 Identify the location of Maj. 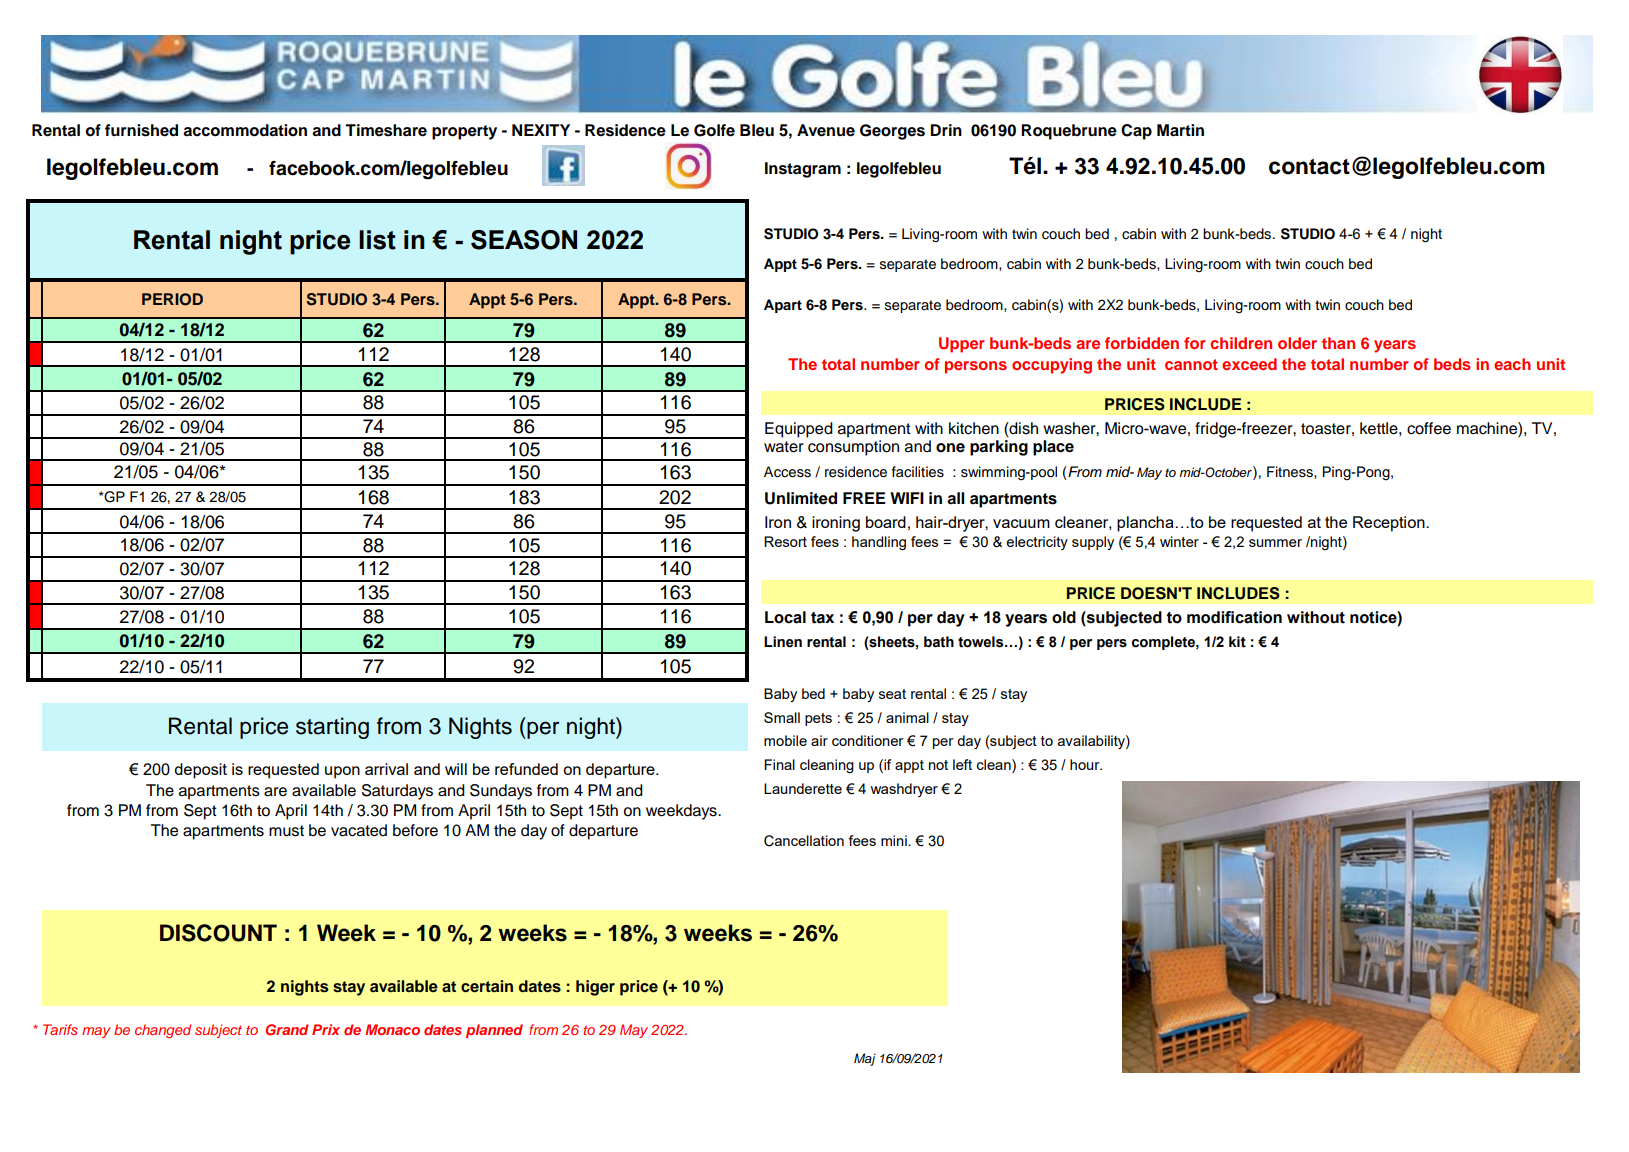
(865, 1059).
